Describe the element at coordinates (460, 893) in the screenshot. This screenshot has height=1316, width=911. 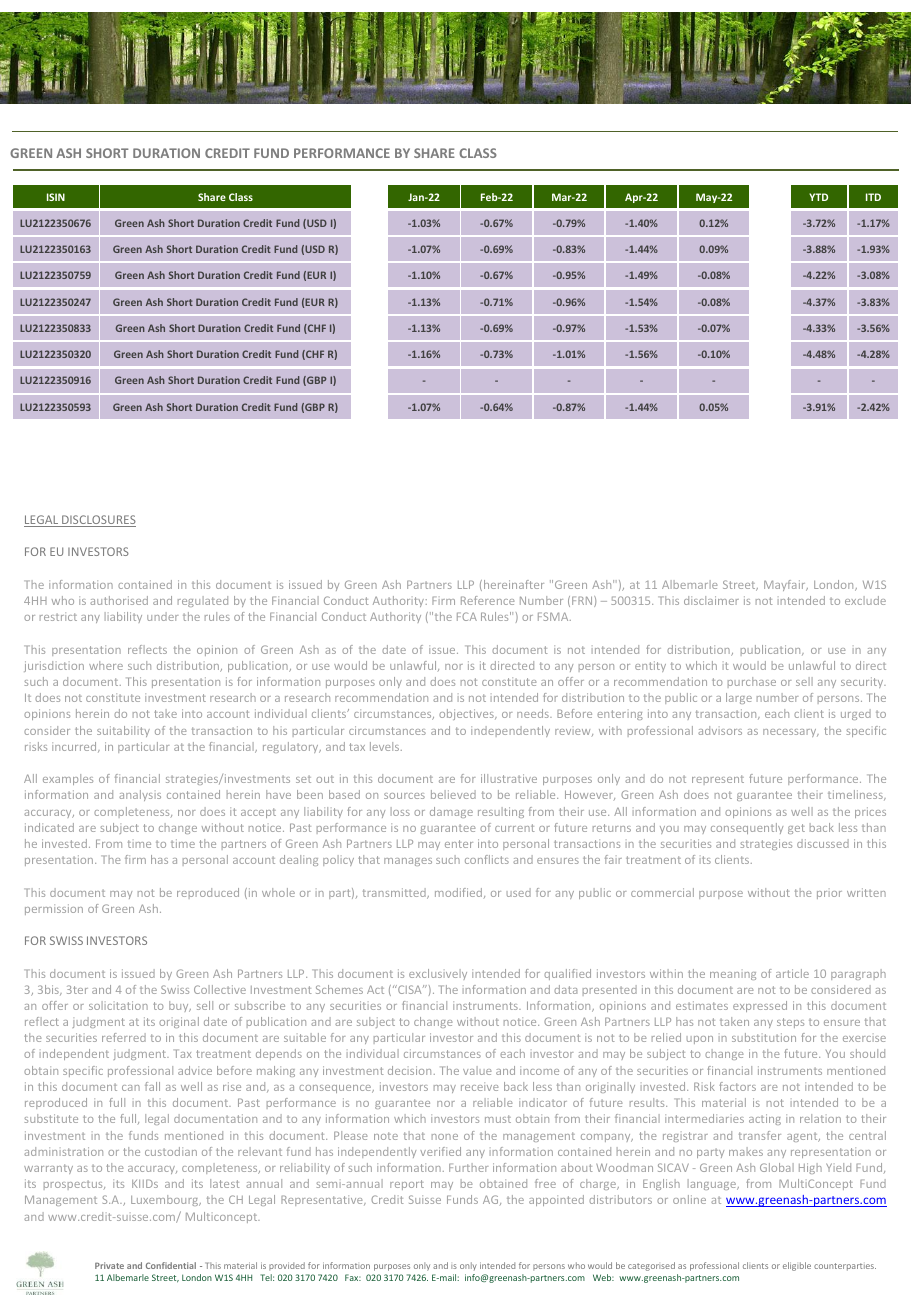
I see `modified` at that location.
